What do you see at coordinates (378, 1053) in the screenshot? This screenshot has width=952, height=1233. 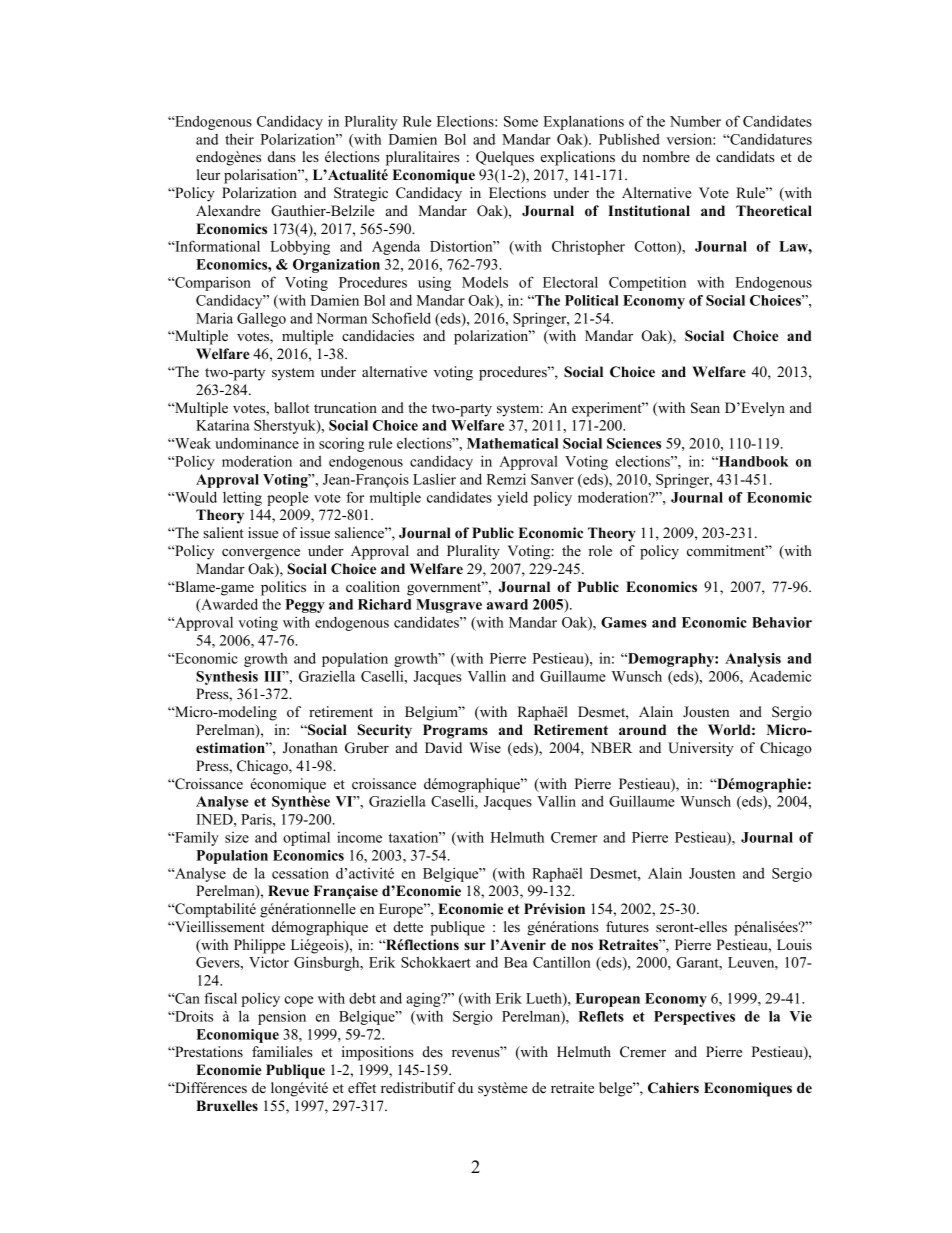 I see `impositions` at bounding box center [378, 1053].
